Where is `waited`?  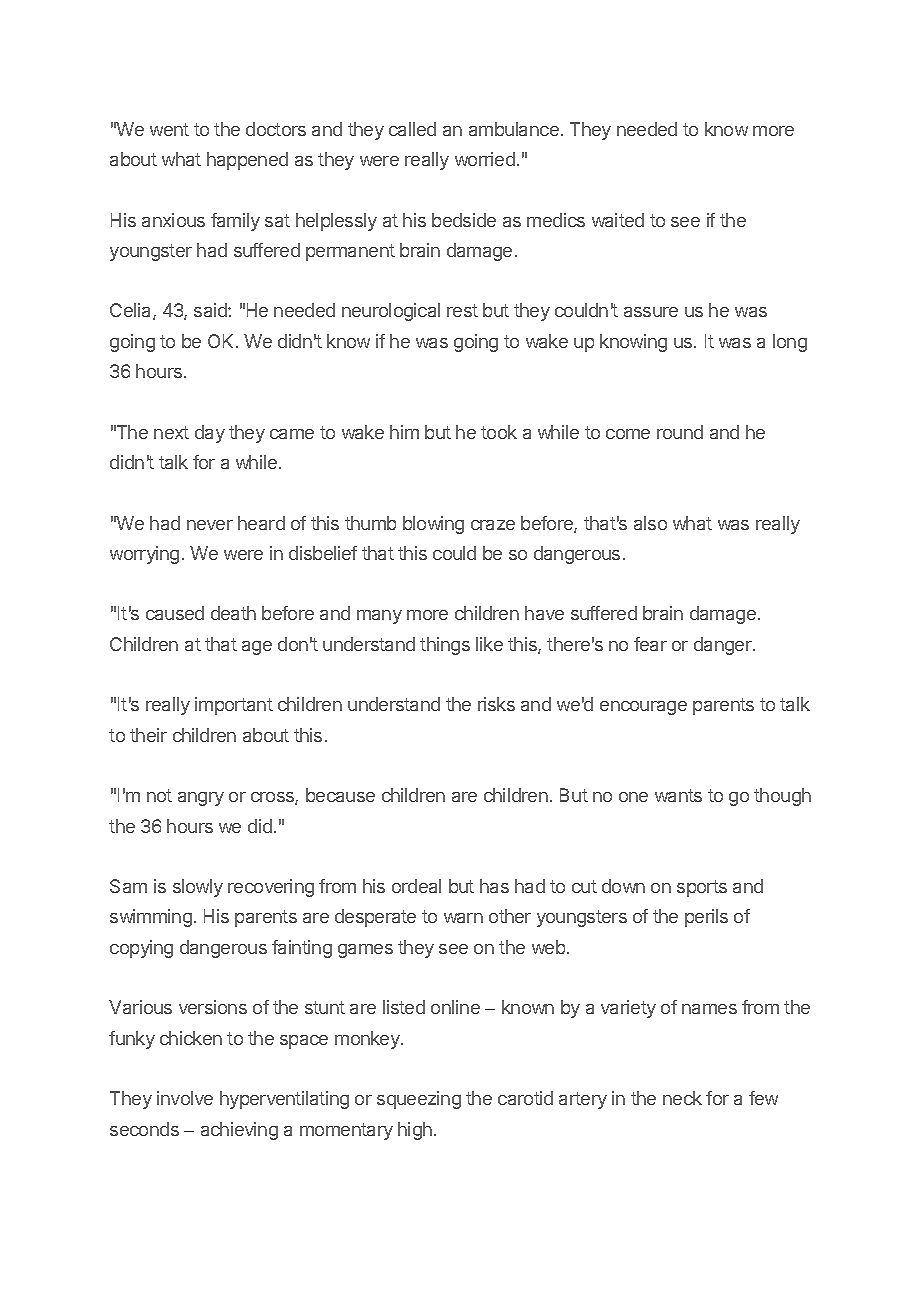 waited is located at coordinates (618, 220).
